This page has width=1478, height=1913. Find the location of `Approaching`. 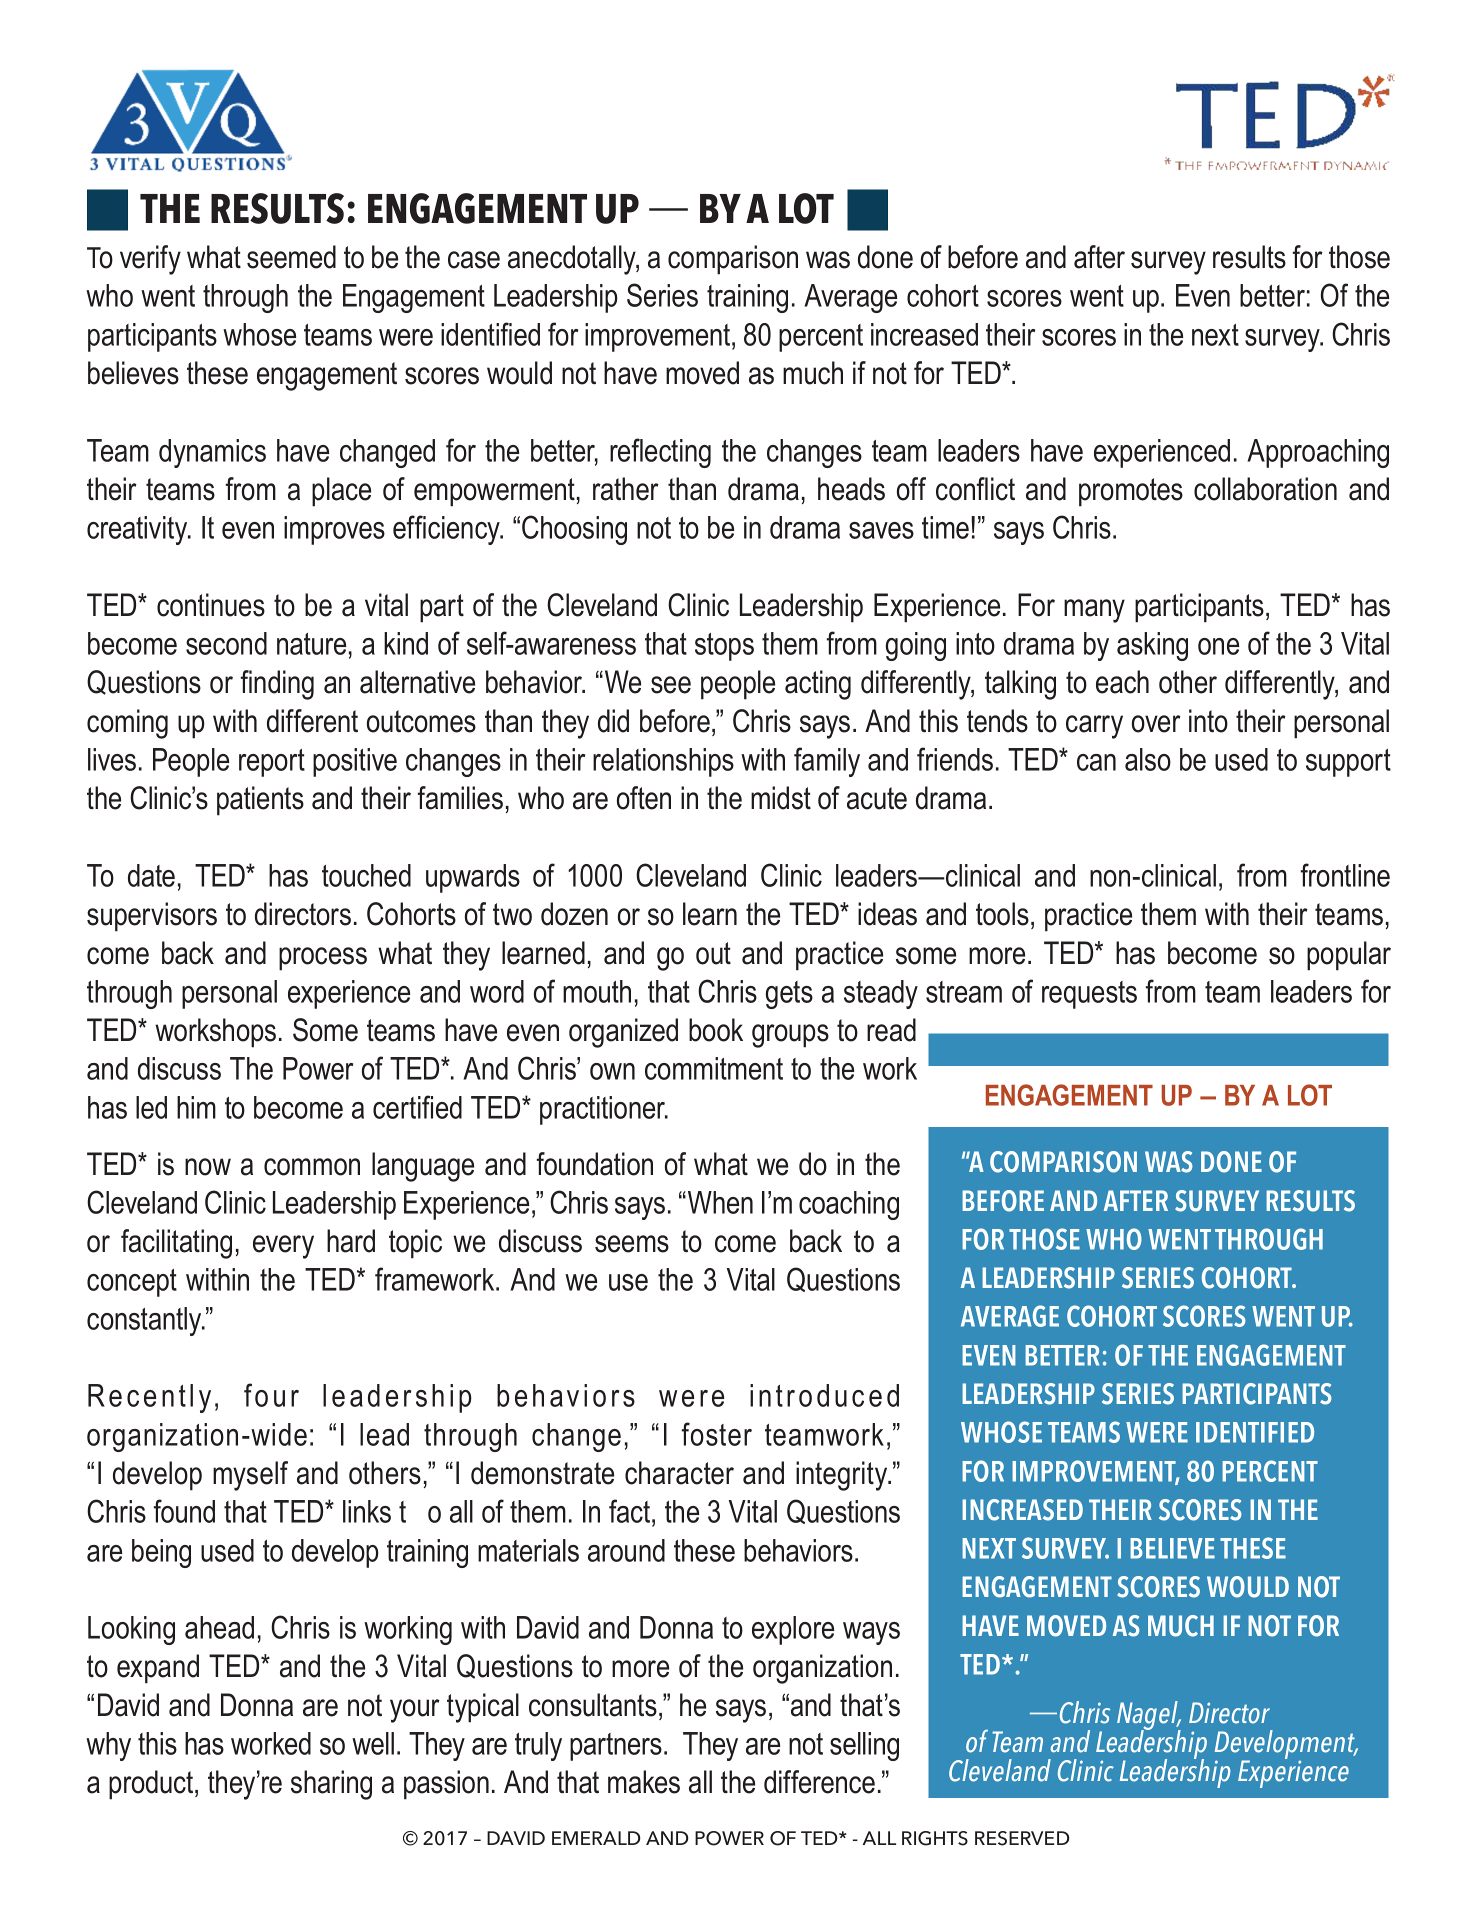

Approaching is located at coordinates (1318, 453).
